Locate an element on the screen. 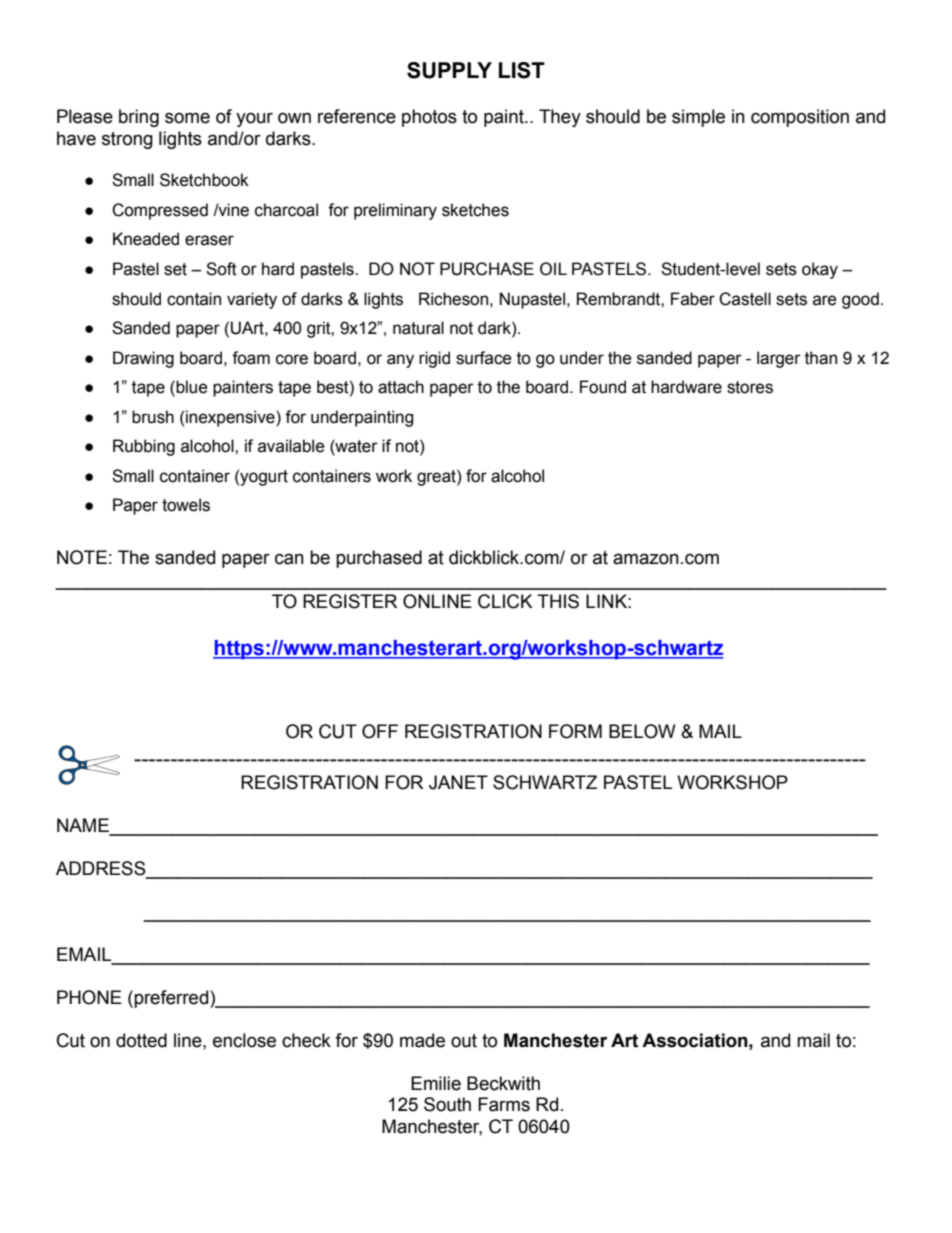  BELOW is located at coordinates (642, 731).
